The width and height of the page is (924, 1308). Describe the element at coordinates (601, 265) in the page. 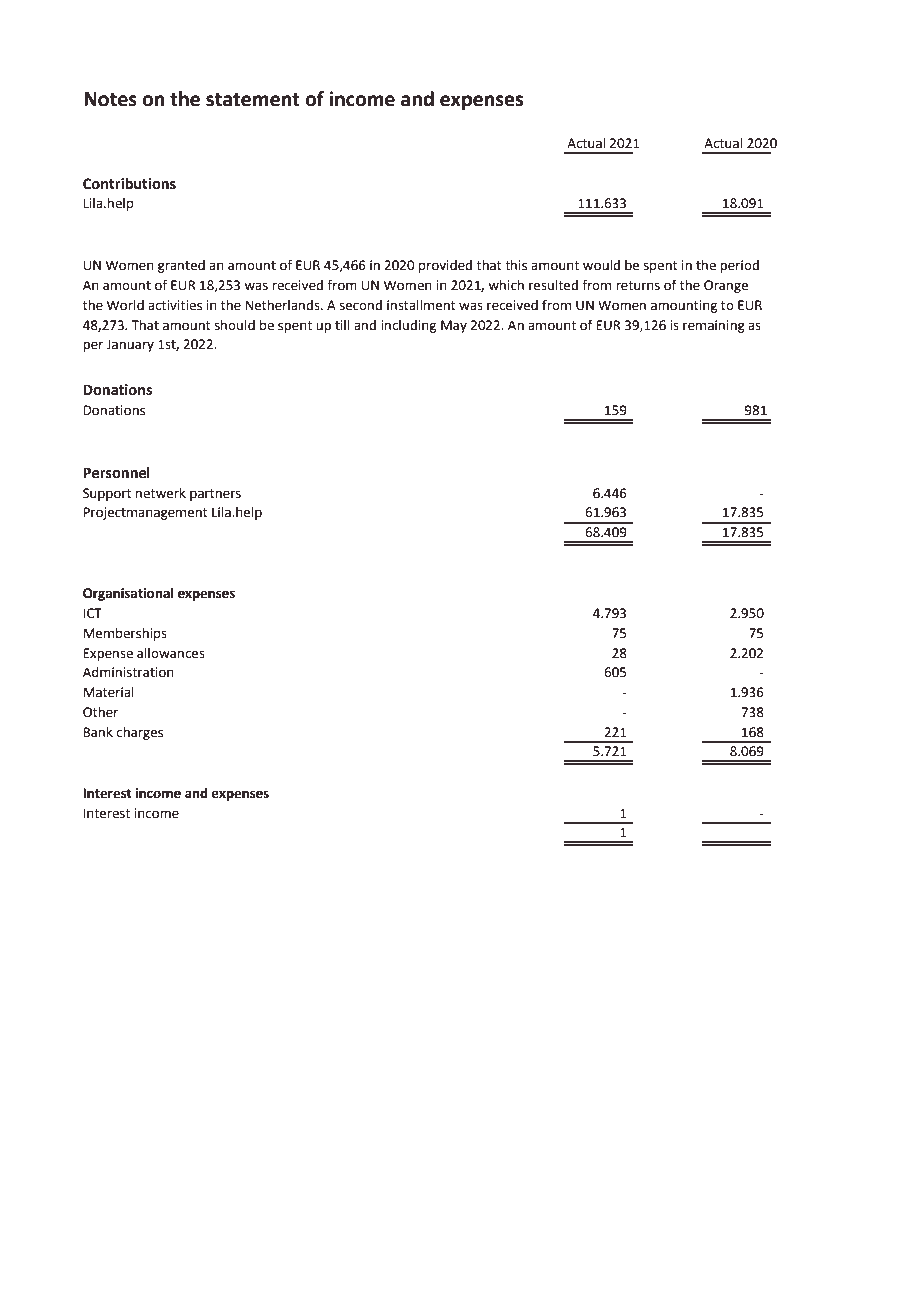

I see `would` at that location.
